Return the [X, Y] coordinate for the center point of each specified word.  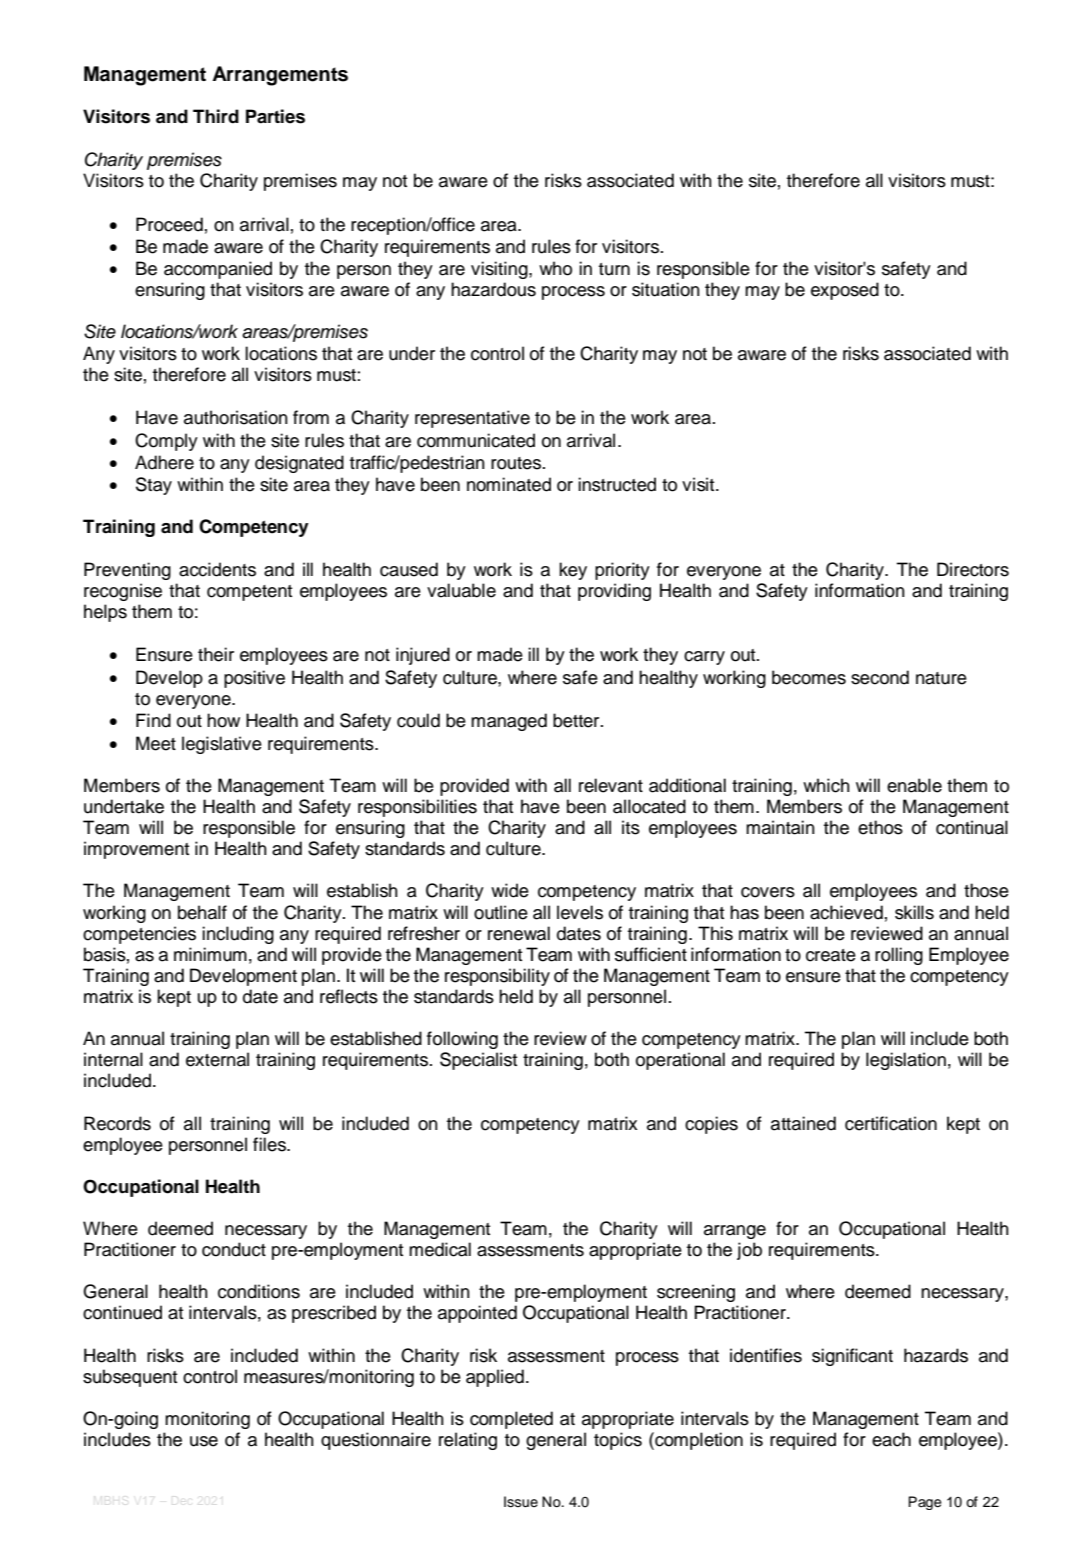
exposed [845, 291]
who [555, 268]
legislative [222, 745]
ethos [880, 827]
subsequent [130, 1378]
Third [216, 116]
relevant [611, 785]
